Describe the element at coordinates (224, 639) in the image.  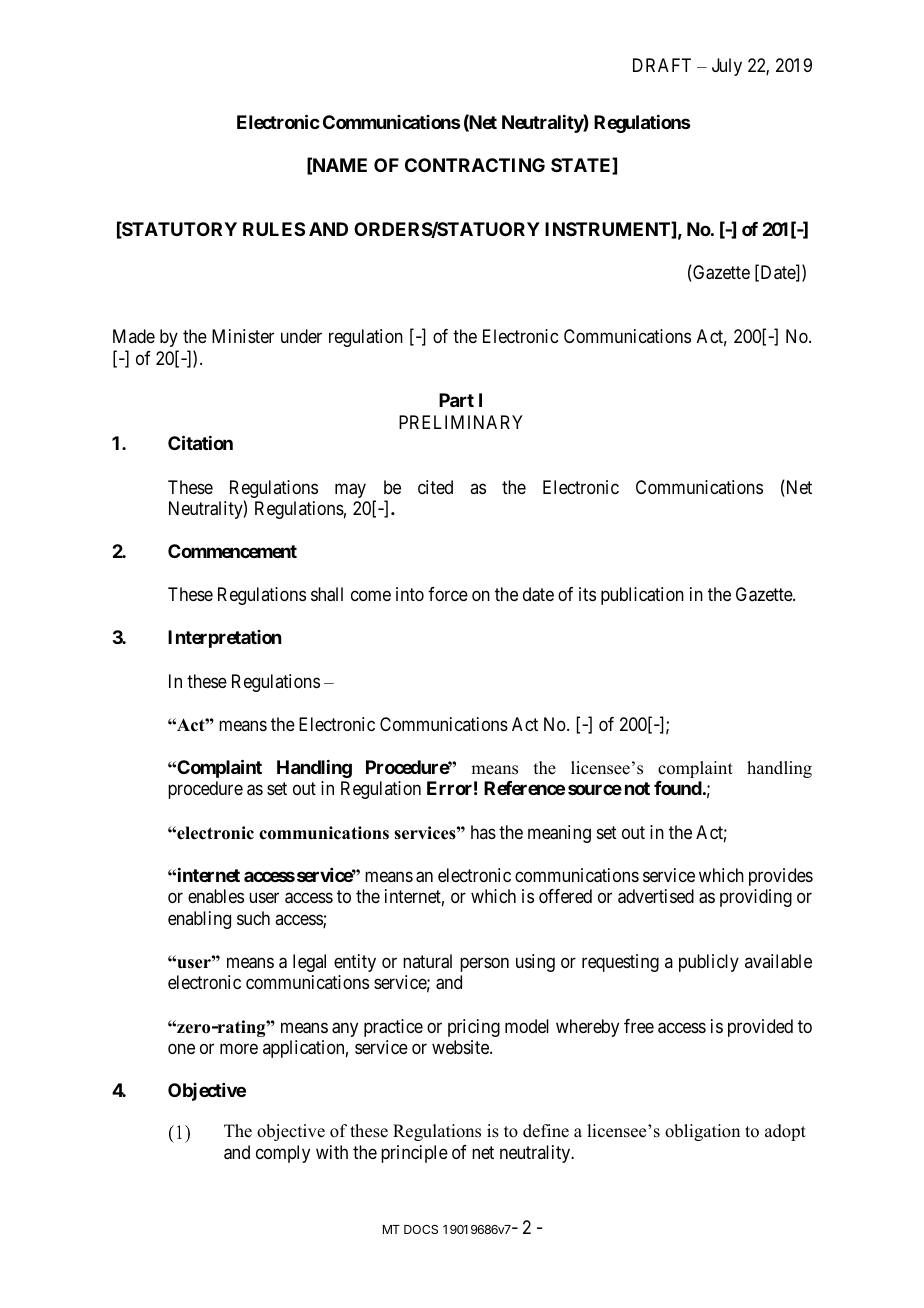
I see `Interpretation` at that location.
